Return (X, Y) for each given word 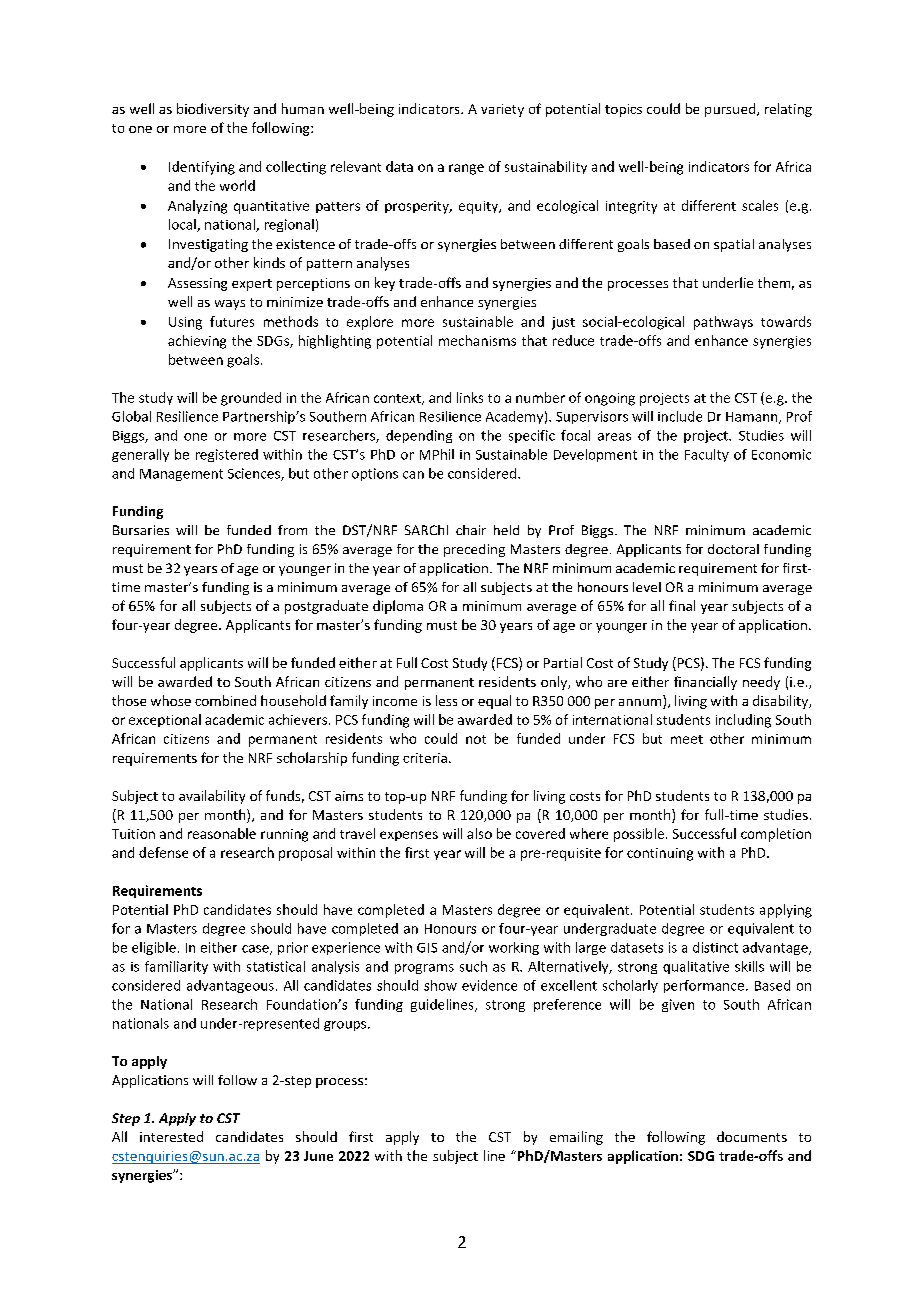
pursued (731, 110)
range (466, 169)
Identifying (202, 168)
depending (419, 436)
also (479, 833)
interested (171, 1136)
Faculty (707, 455)
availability (212, 797)
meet (687, 739)
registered (227, 455)
